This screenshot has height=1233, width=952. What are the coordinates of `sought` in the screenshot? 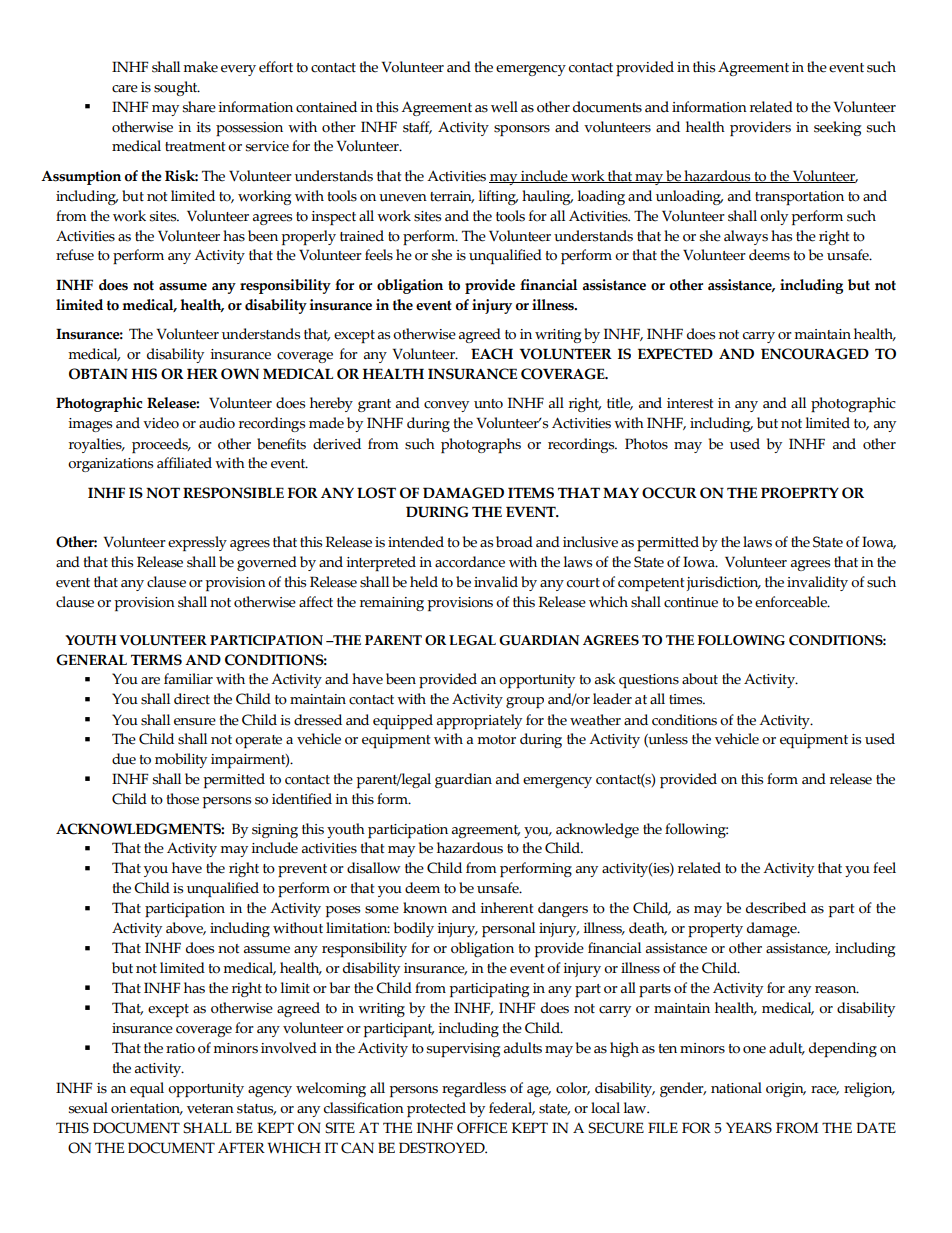 It's located at (177, 88).
